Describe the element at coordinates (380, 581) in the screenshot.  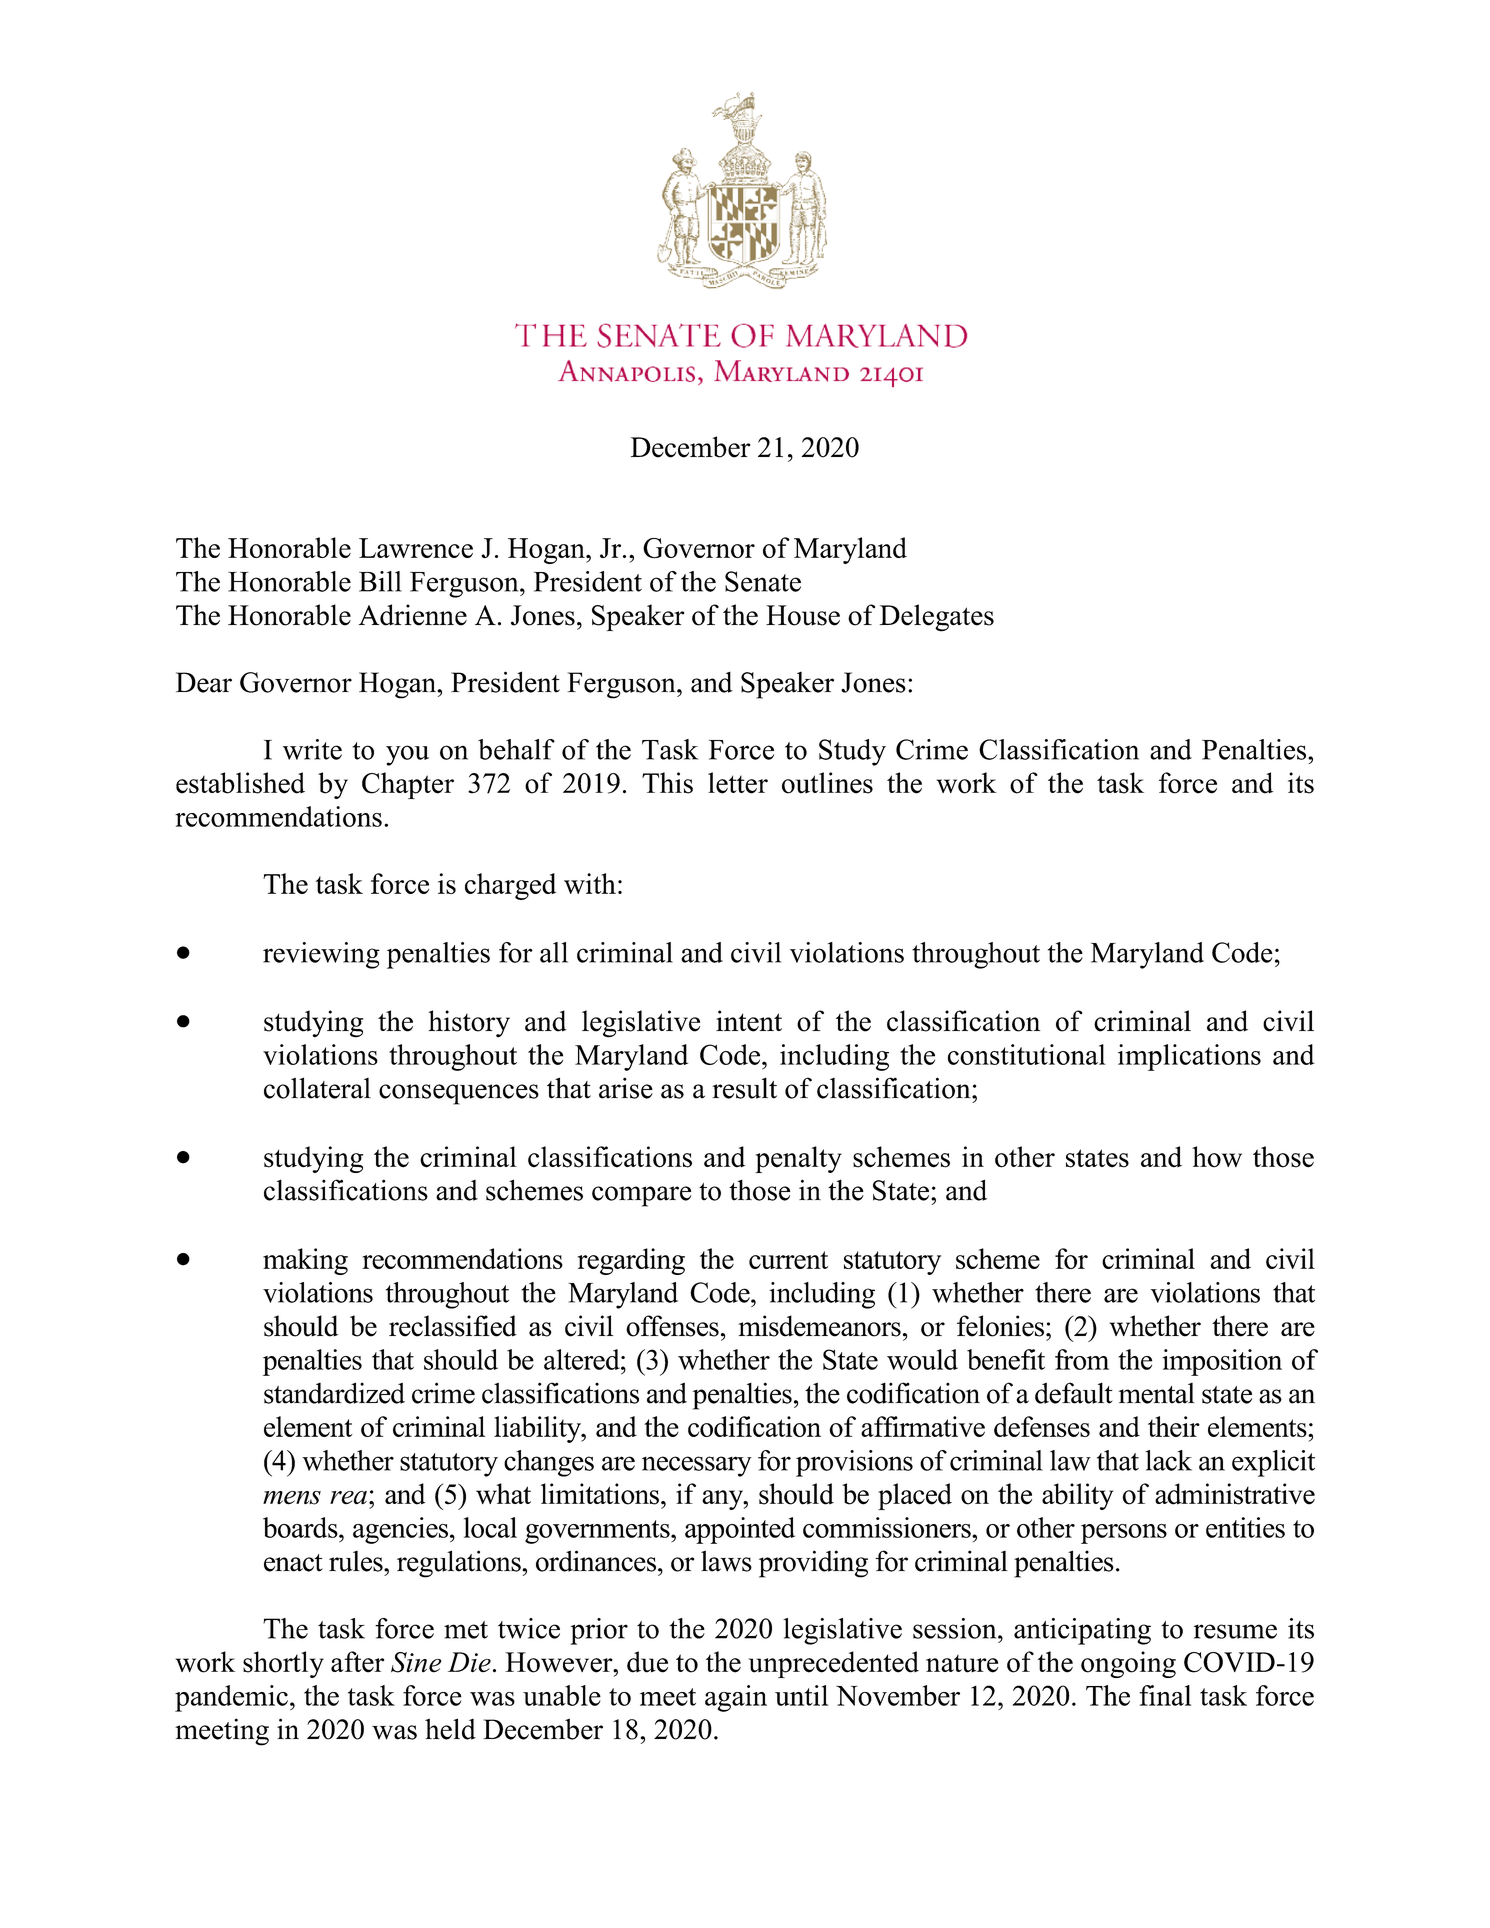
I see `Bill` at that location.
